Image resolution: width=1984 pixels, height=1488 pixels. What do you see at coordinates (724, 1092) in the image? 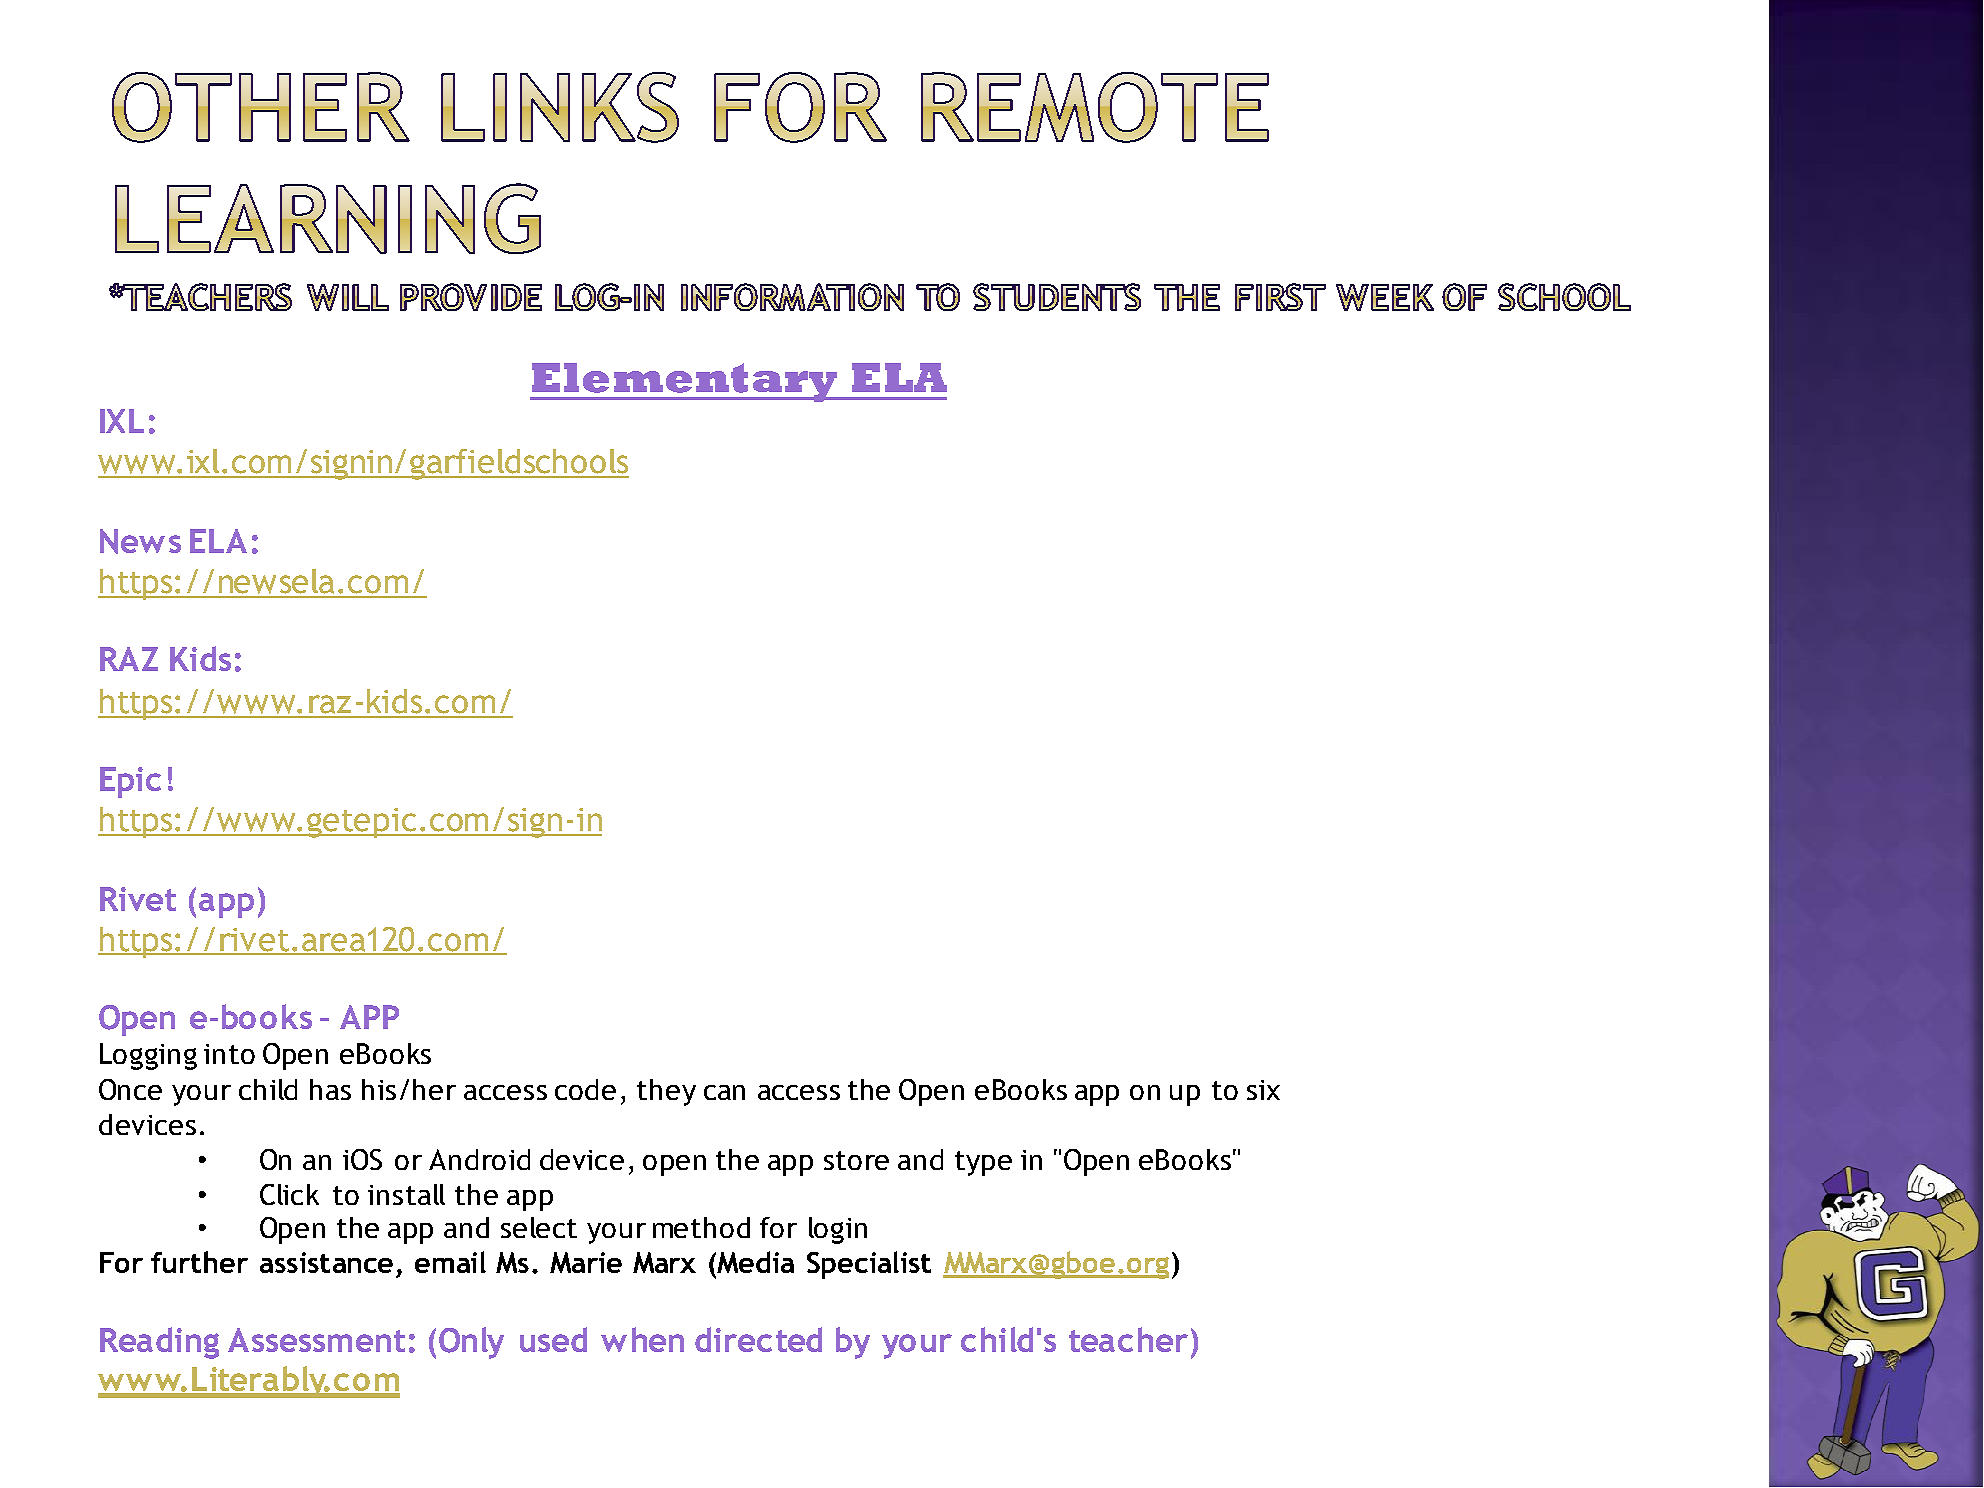
I see `can` at bounding box center [724, 1092].
